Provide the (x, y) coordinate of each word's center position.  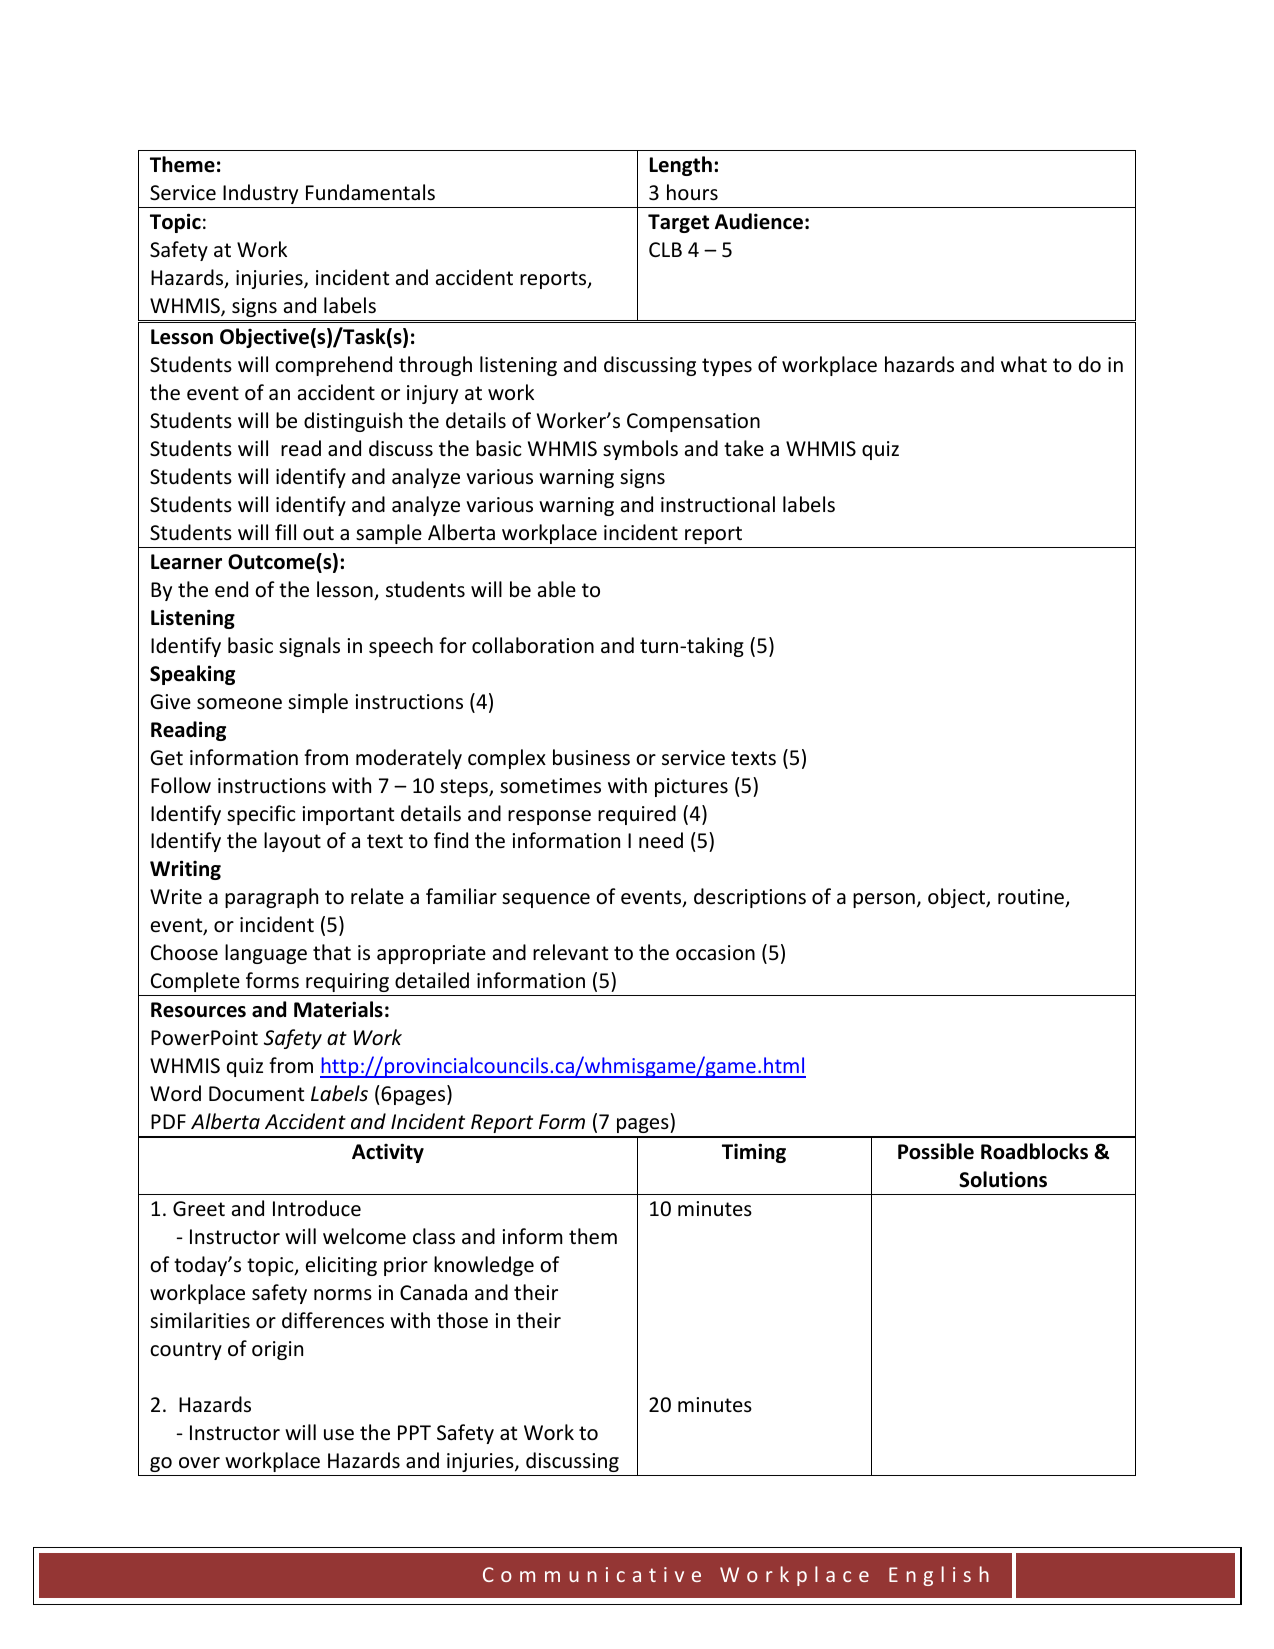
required (637, 815)
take (744, 448)
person (884, 900)
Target (678, 223)
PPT (414, 1432)
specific (261, 815)
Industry (260, 194)
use (339, 1435)
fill (285, 532)
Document (256, 1094)
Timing (754, 1153)
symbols (640, 450)
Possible (936, 1151)
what (1024, 364)
